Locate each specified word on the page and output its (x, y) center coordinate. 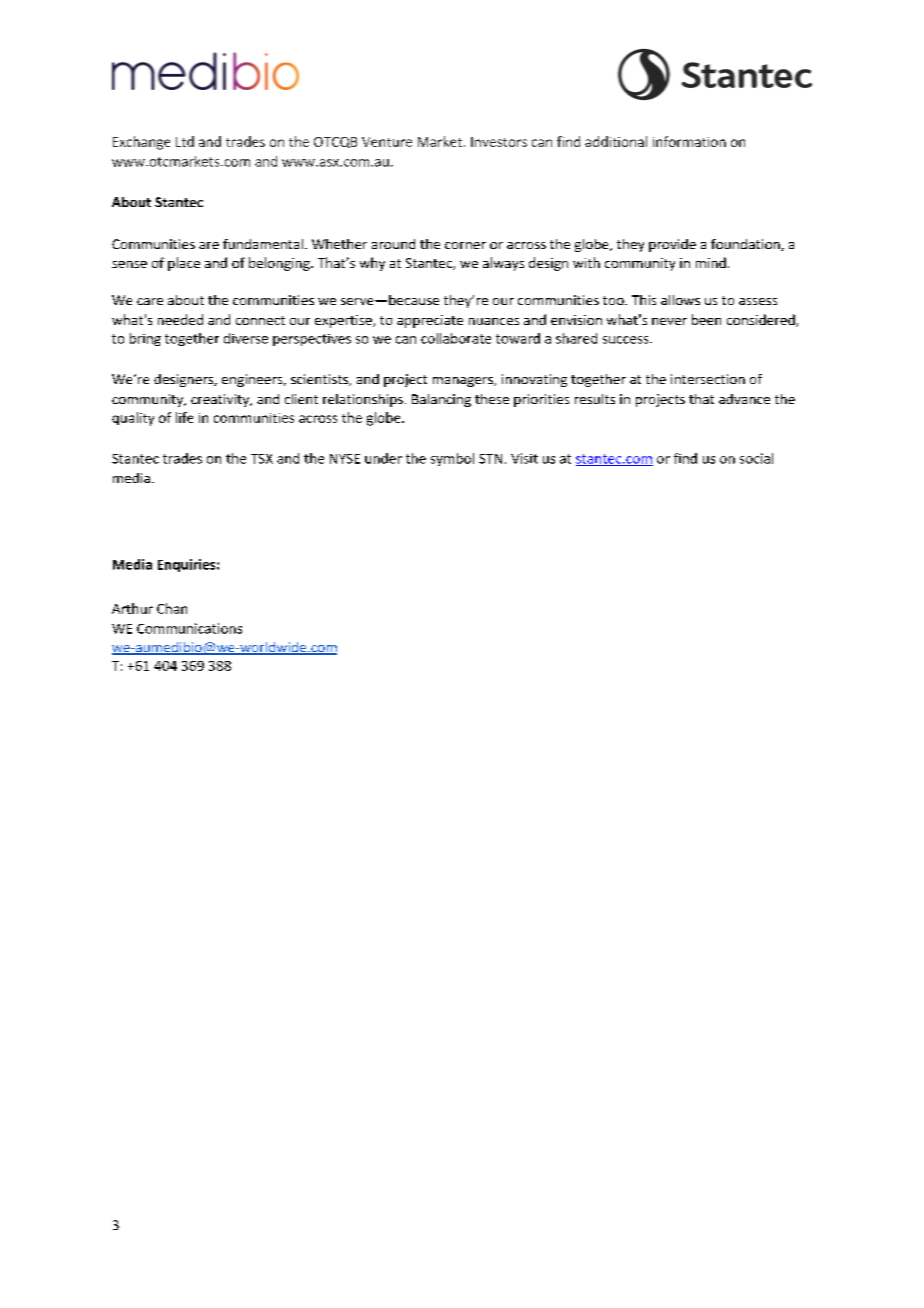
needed (180, 319)
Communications (189, 628)
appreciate (430, 321)
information (689, 141)
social (756, 458)
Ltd (185, 141)
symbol (452, 459)
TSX (262, 459)
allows (680, 300)
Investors (499, 142)
